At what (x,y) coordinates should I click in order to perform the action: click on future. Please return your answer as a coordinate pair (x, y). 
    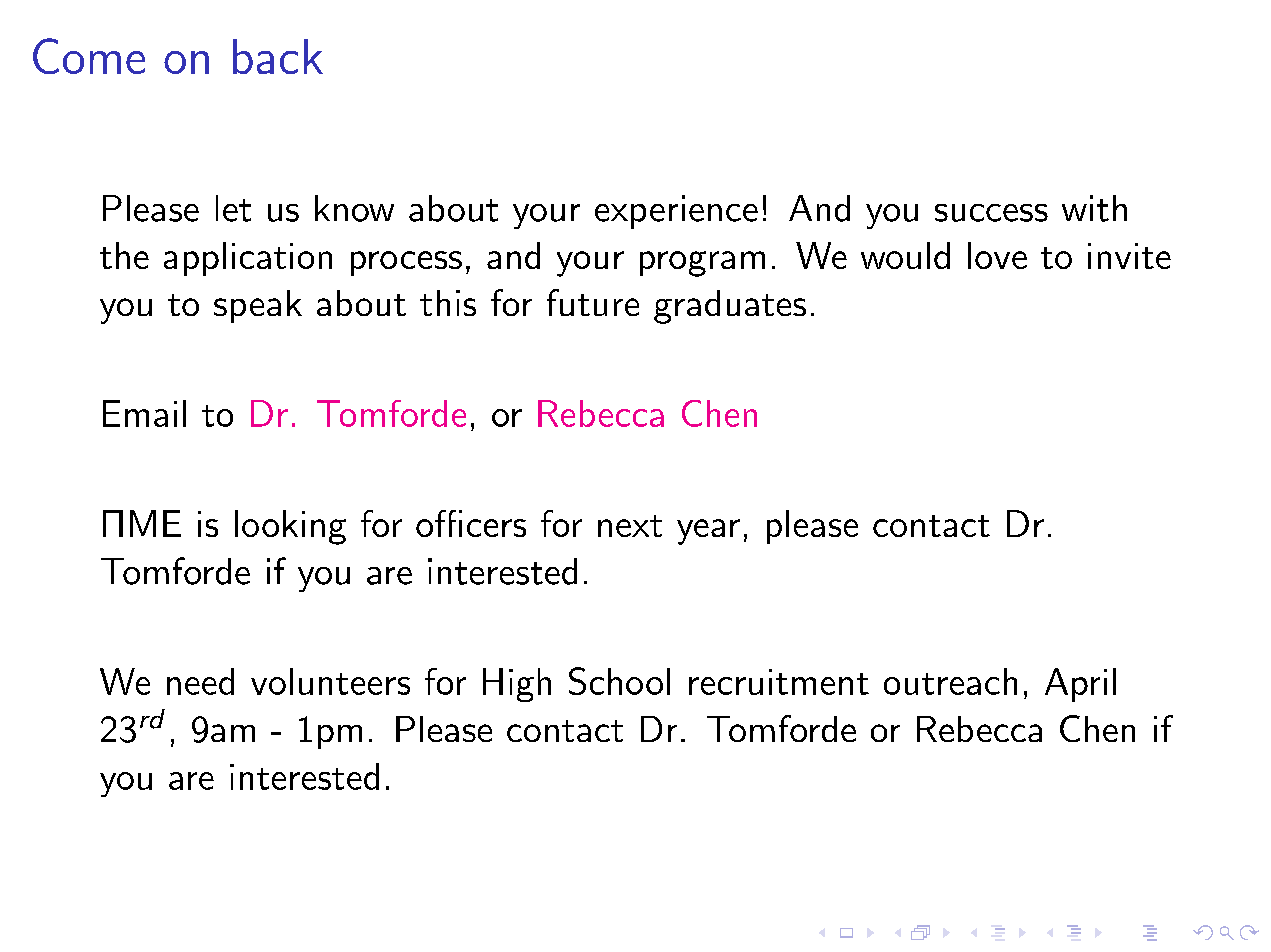
    Looking at the image, I should click on (593, 302).
